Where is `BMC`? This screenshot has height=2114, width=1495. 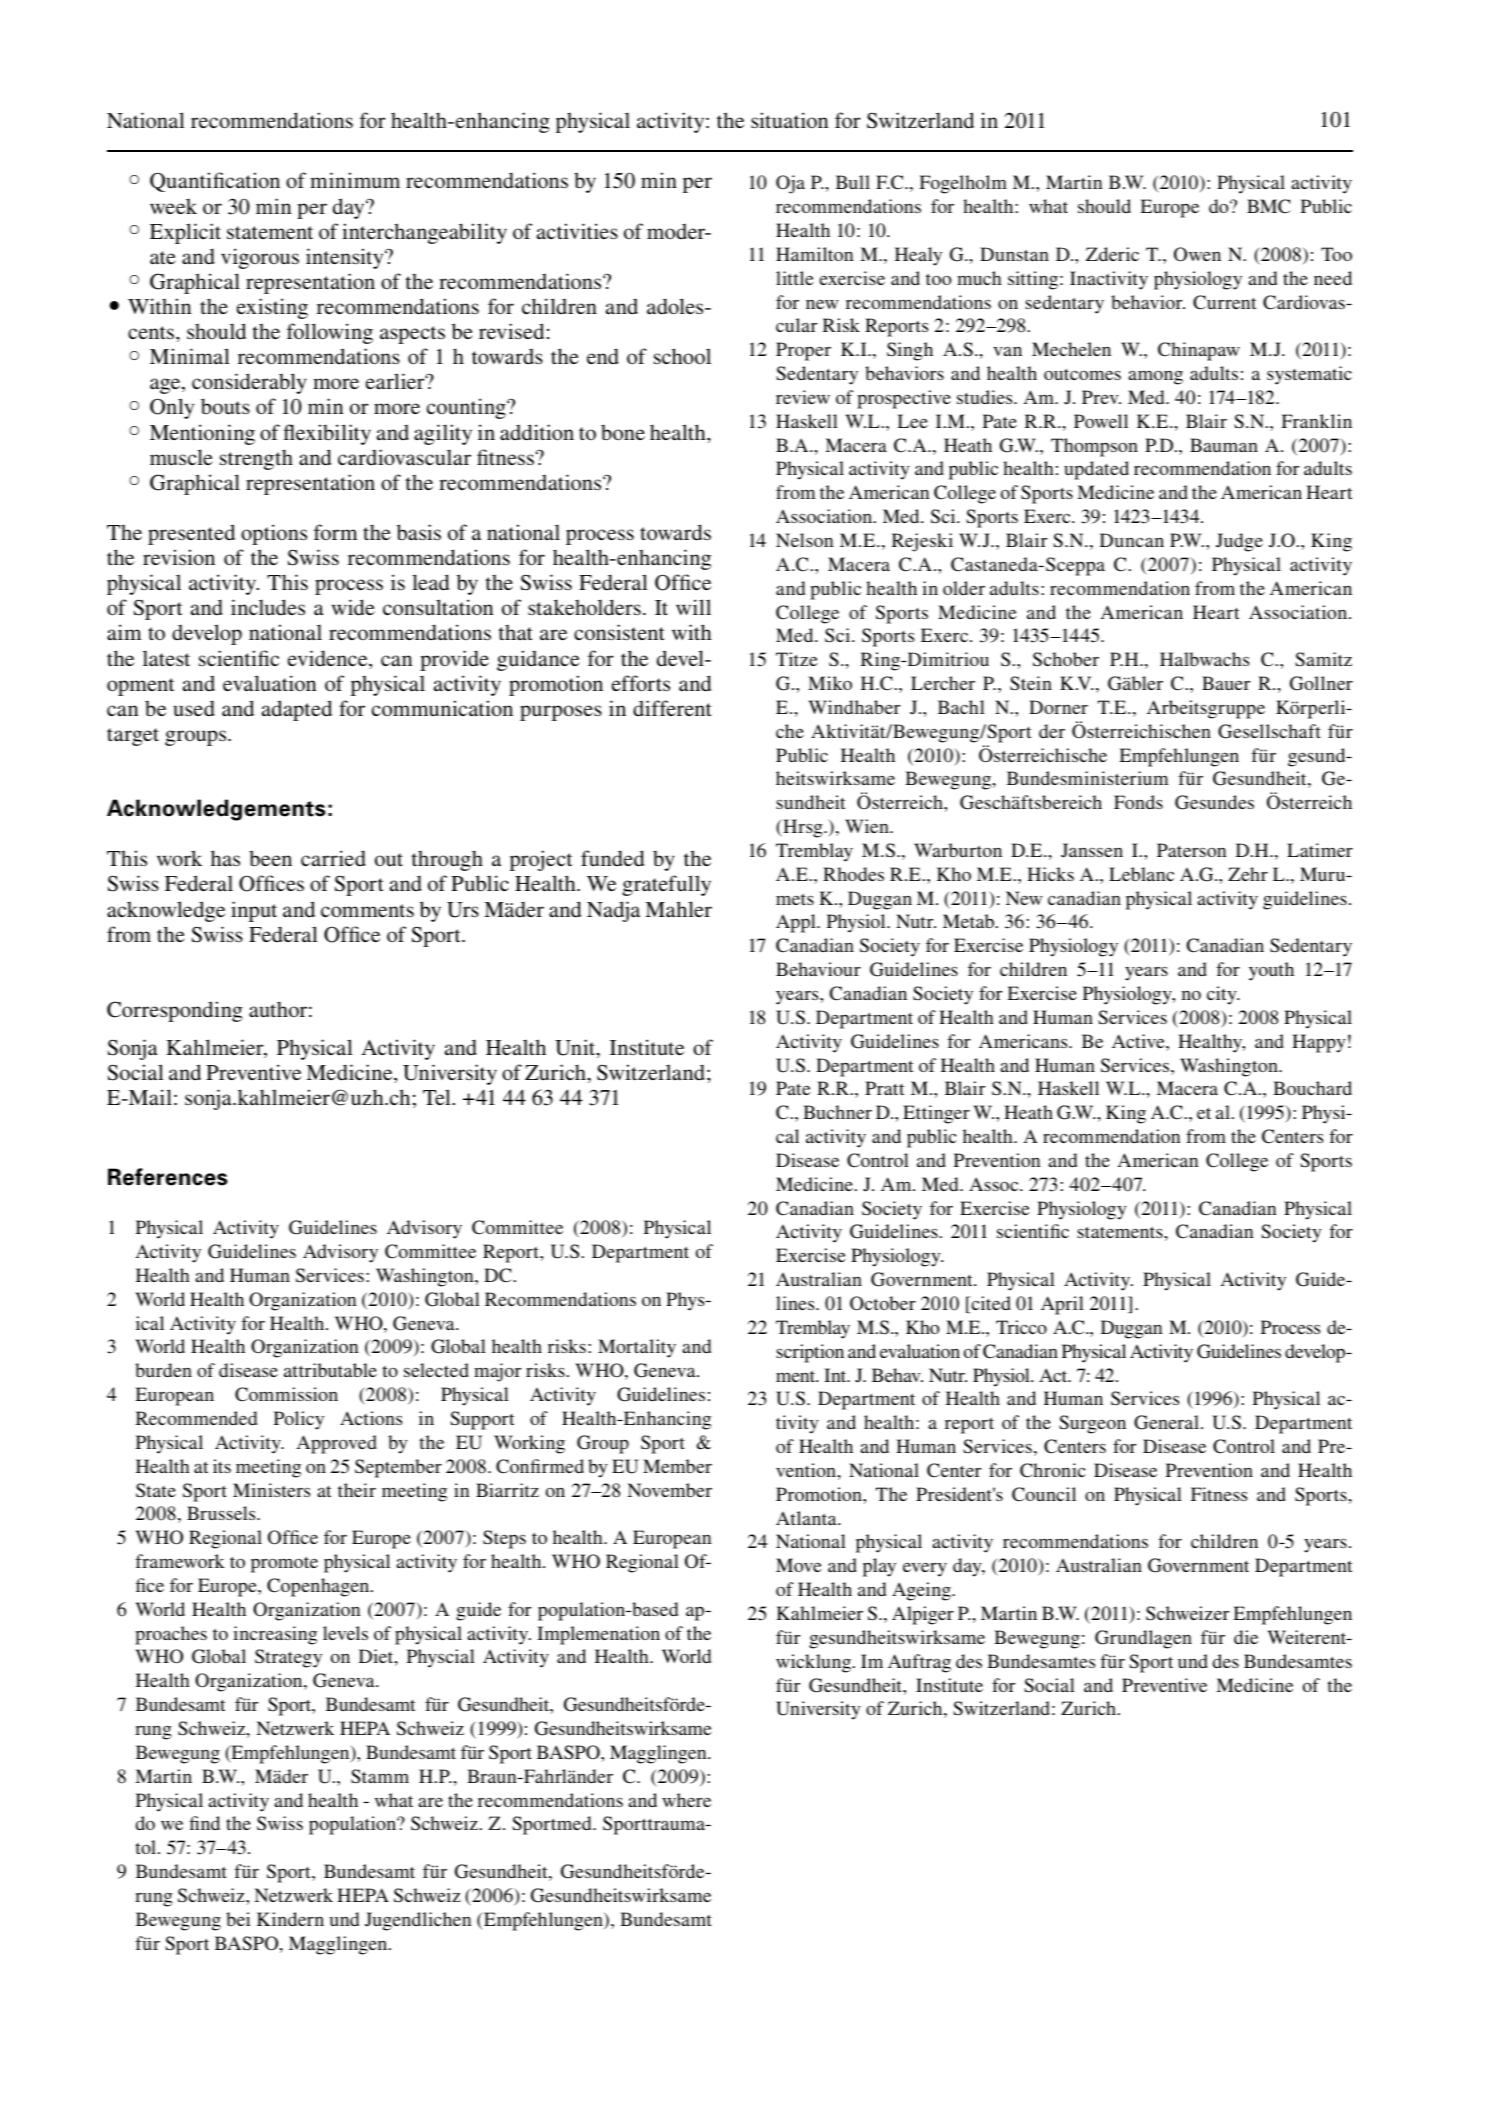
BMC is located at coordinates (1269, 206).
